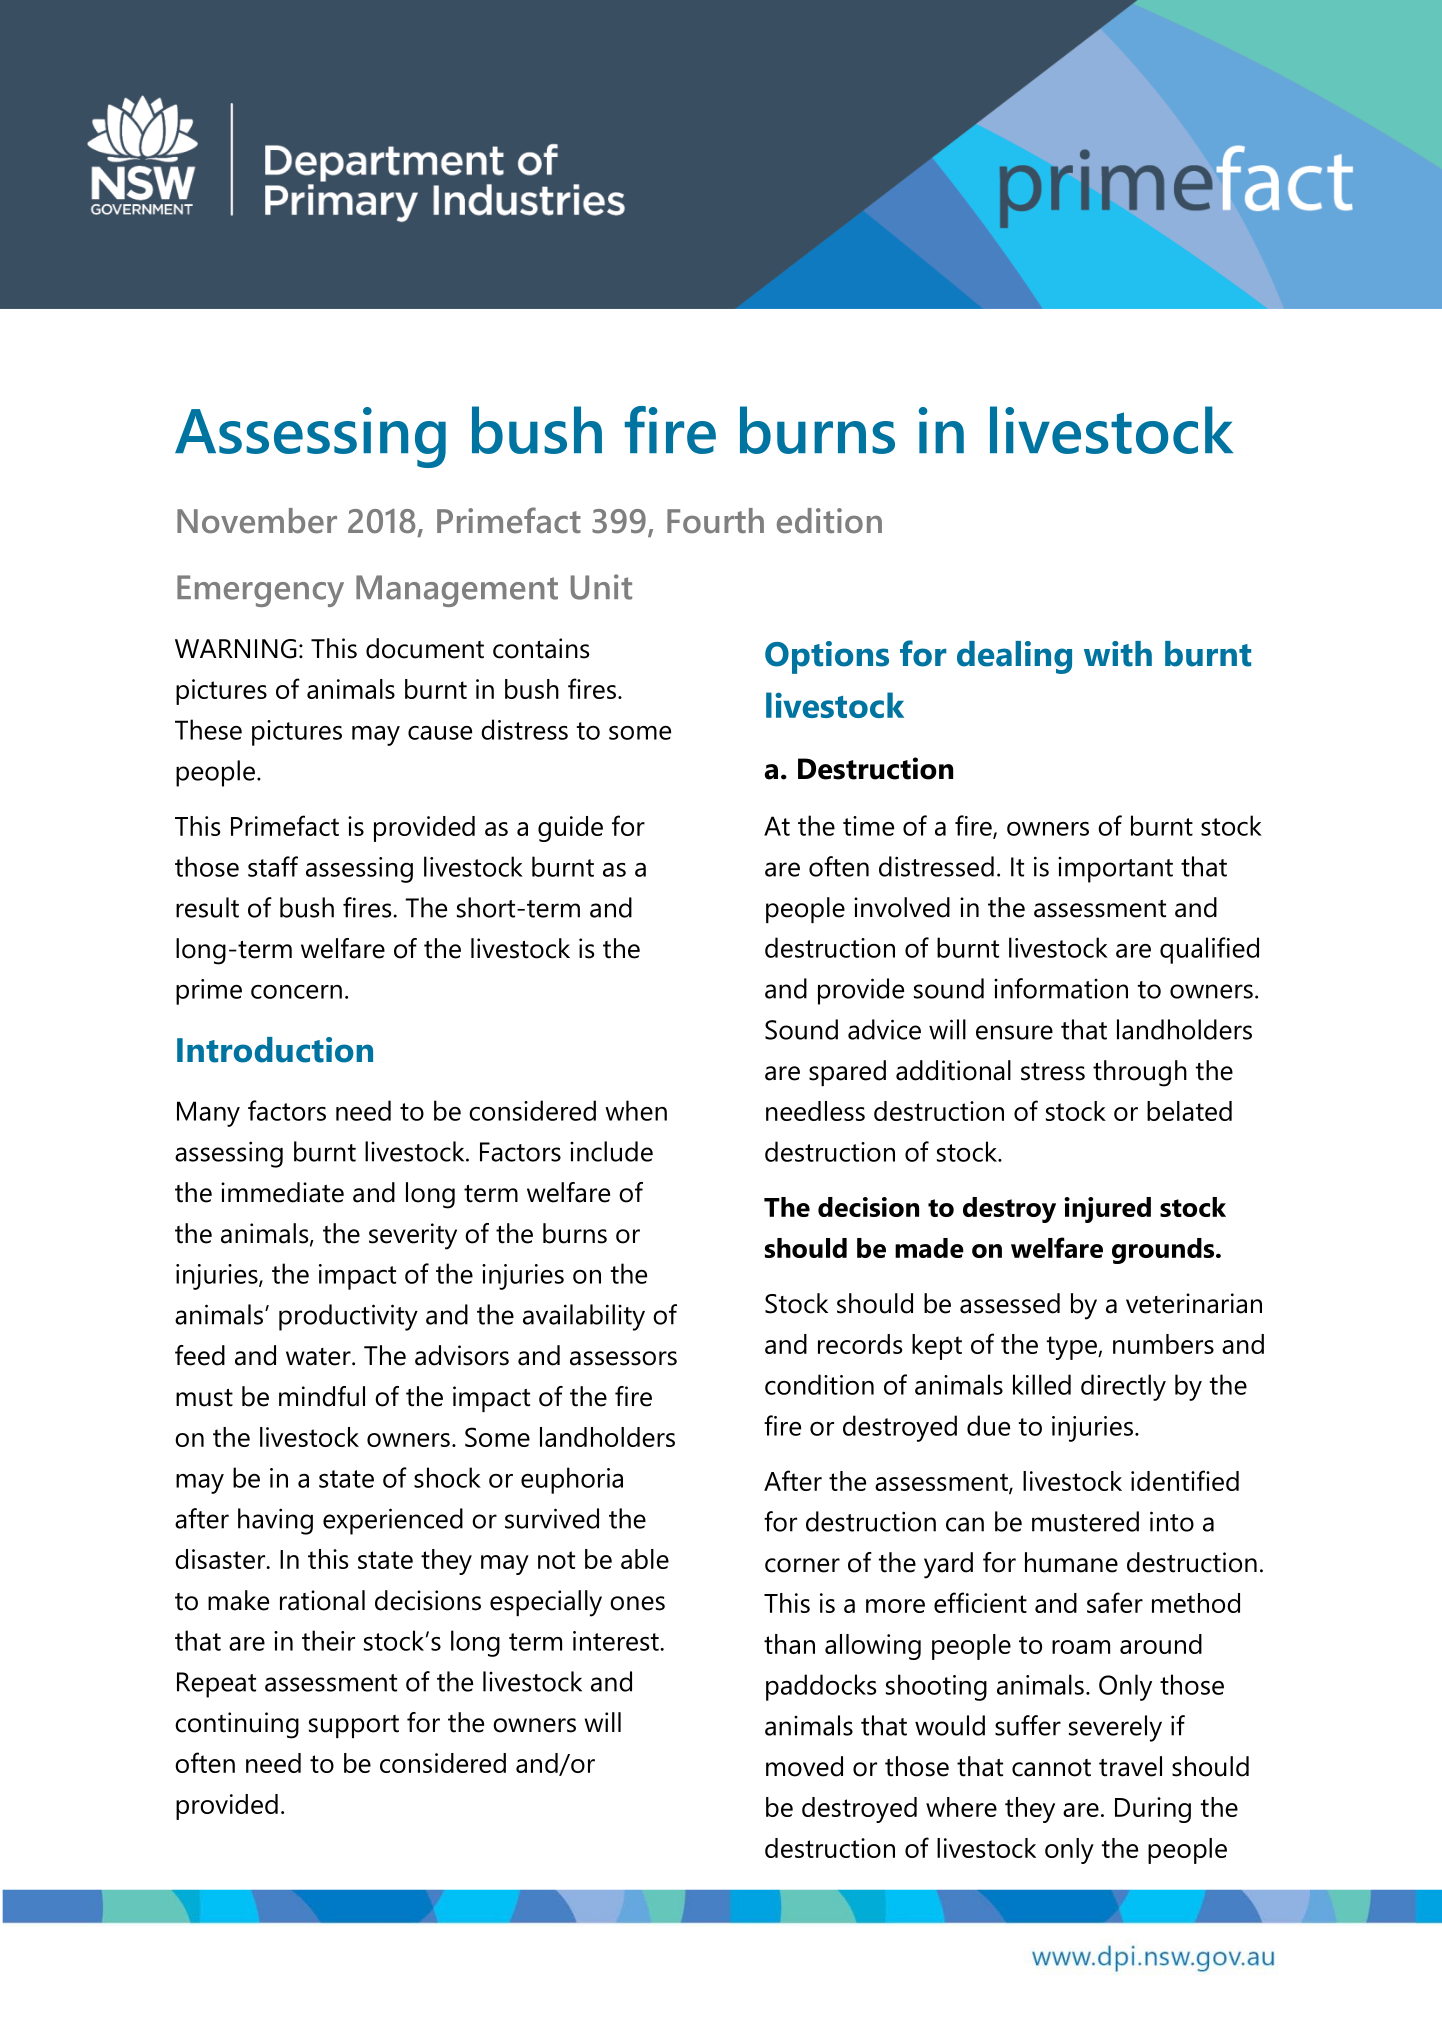  I want to click on cannot, so click(1051, 1768).
